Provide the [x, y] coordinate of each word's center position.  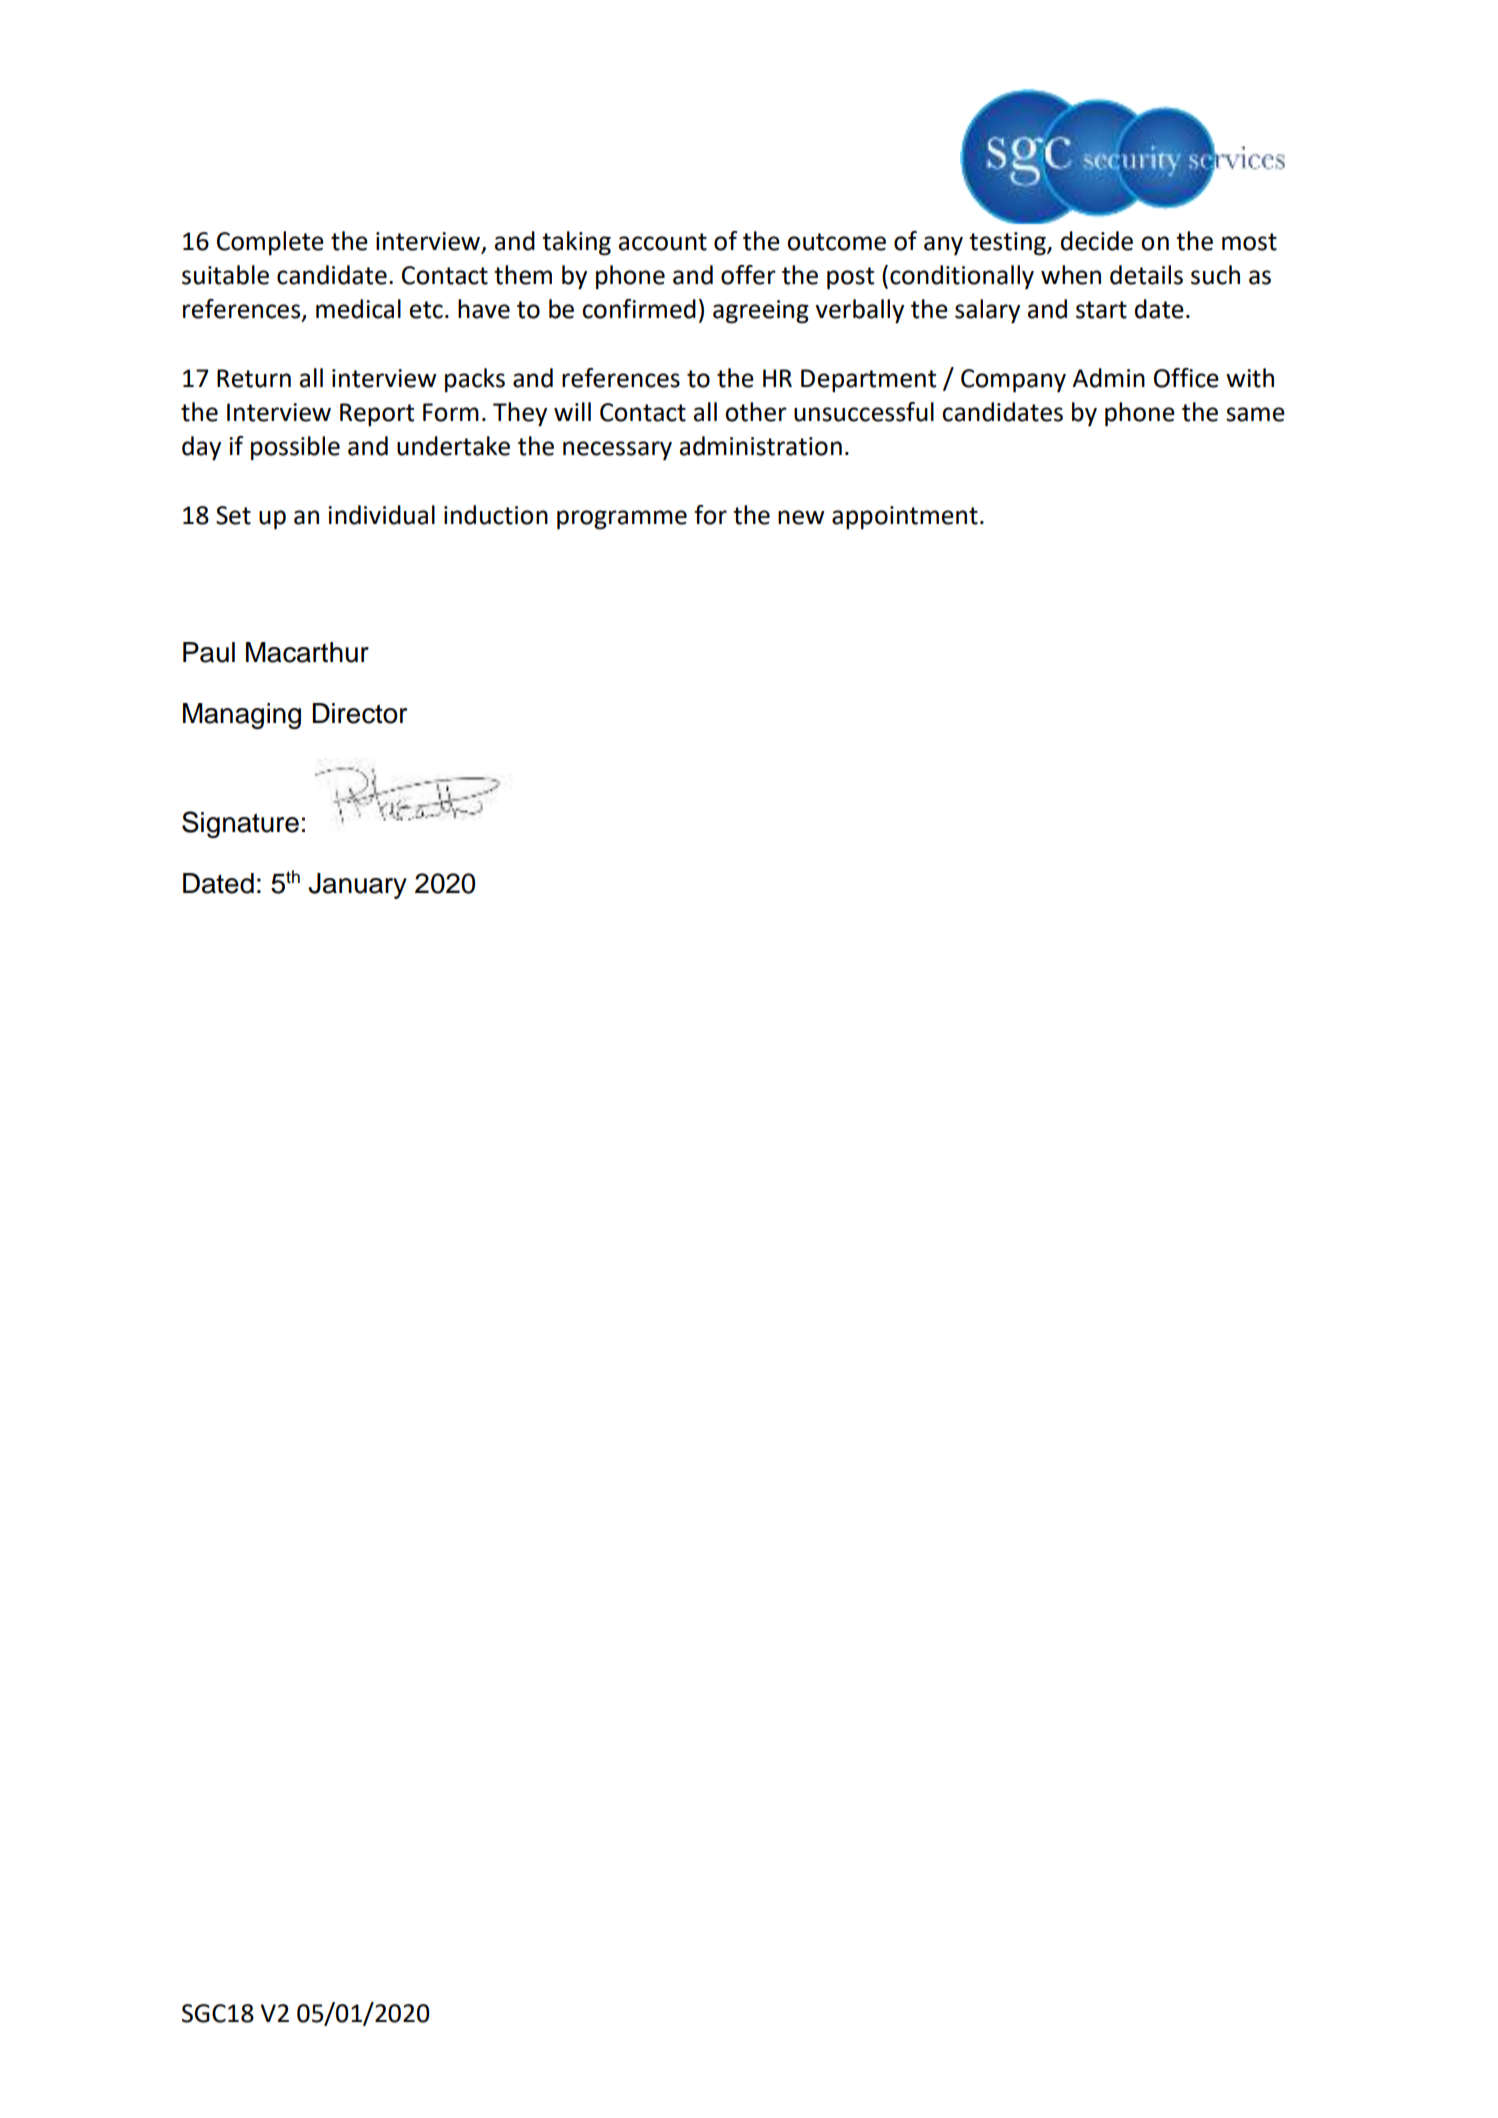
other [756, 412]
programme [622, 520]
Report [377, 415]
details [1146, 275]
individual [381, 515]
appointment [905, 518]
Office [1186, 378]
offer [748, 275]
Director [359, 713]
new [801, 517]
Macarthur [307, 652]
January [357, 886]
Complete [270, 243]
